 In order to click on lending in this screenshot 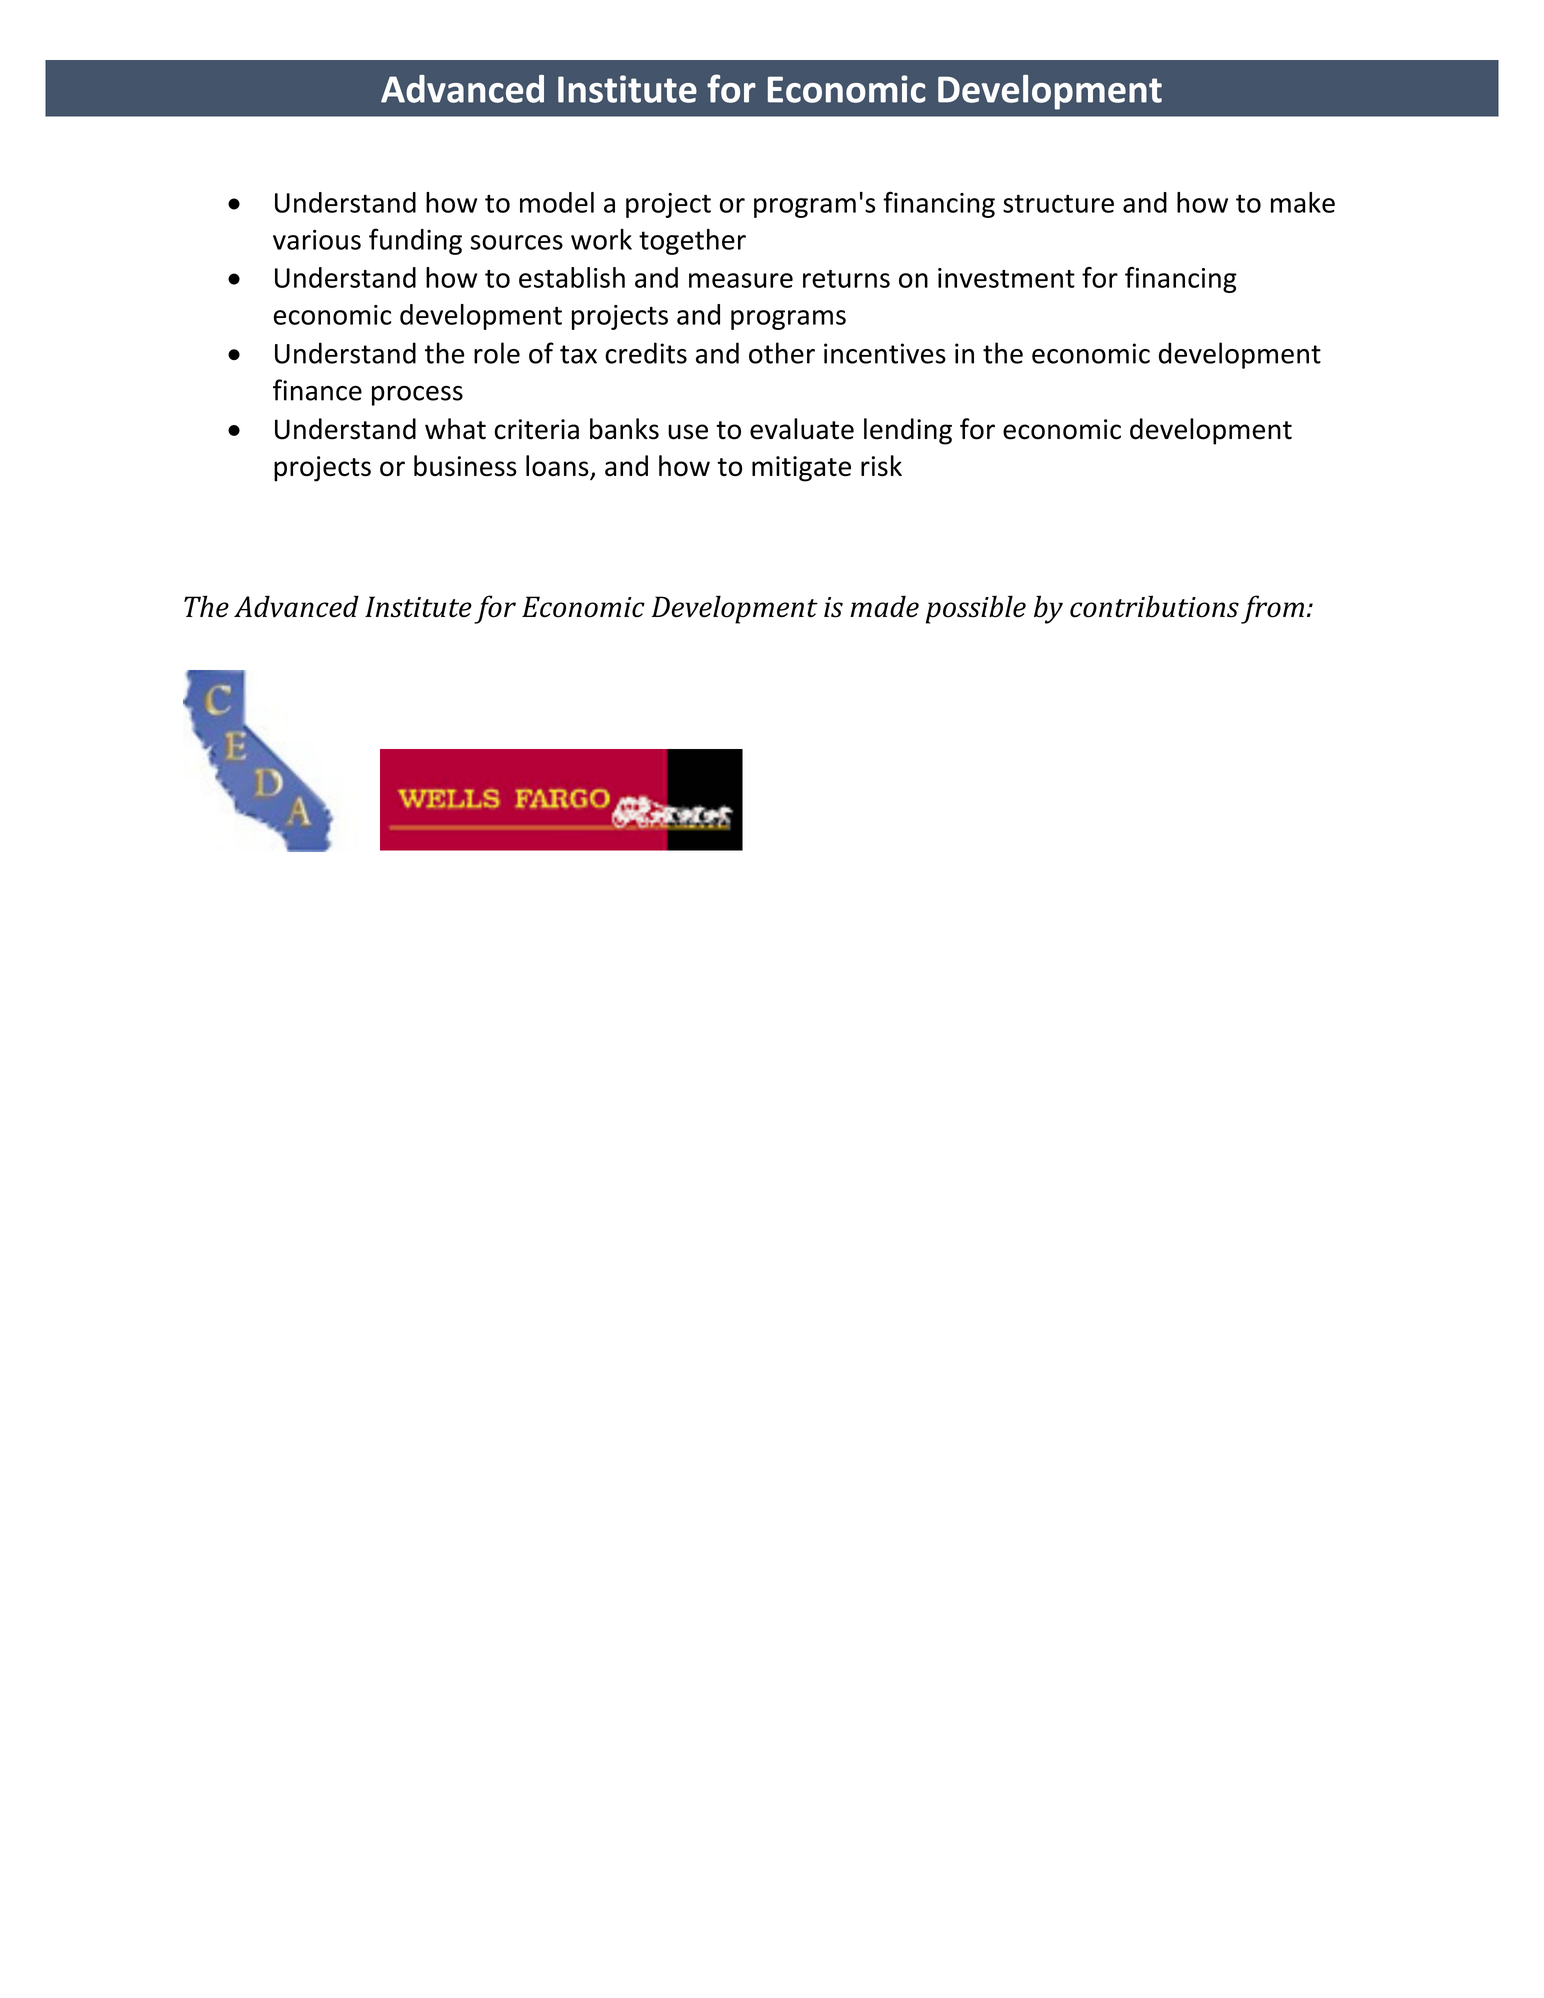, I will do `click(908, 431)`.
